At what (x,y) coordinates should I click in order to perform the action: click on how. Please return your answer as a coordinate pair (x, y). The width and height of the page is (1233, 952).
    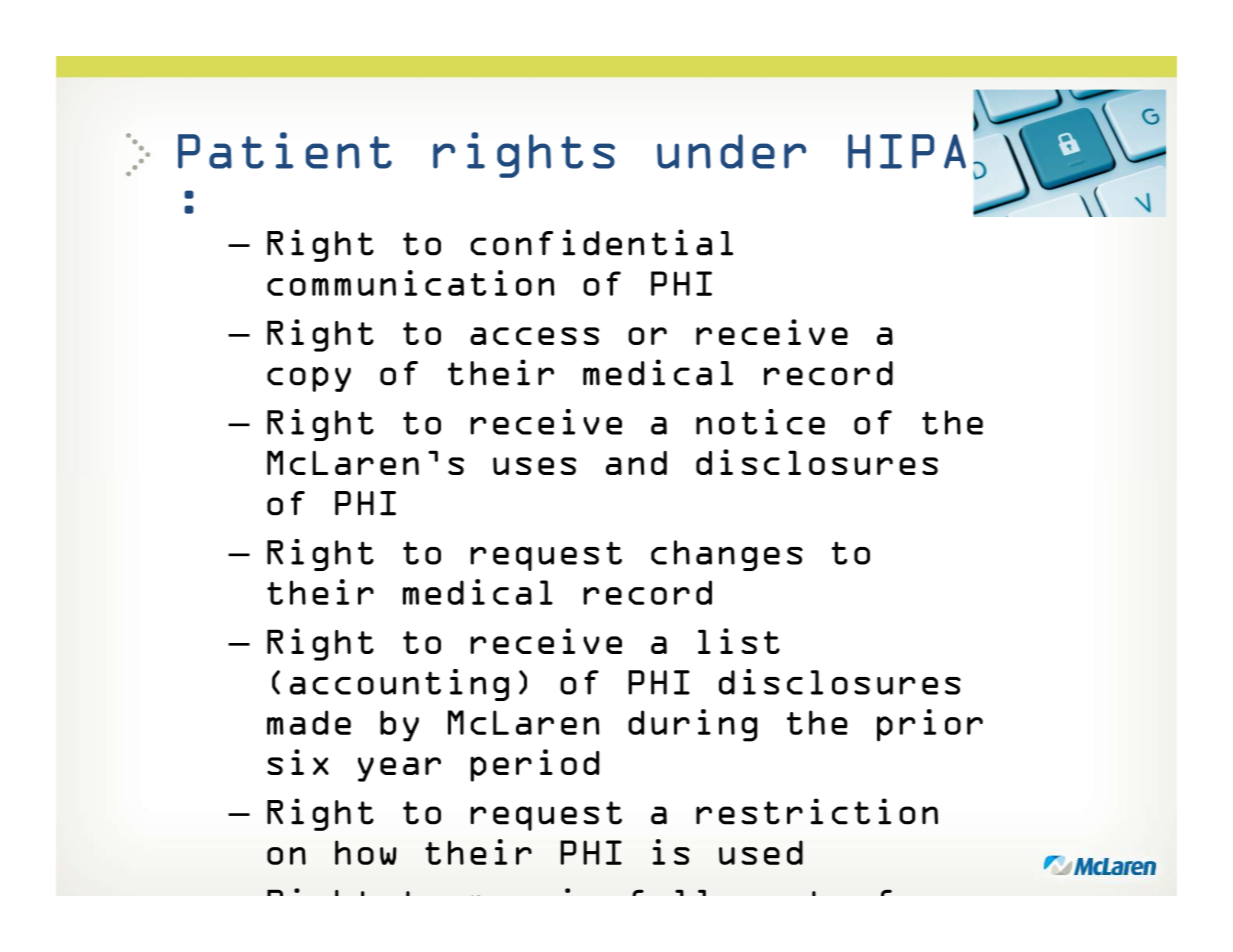
    Looking at the image, I should click on (366, 852).
